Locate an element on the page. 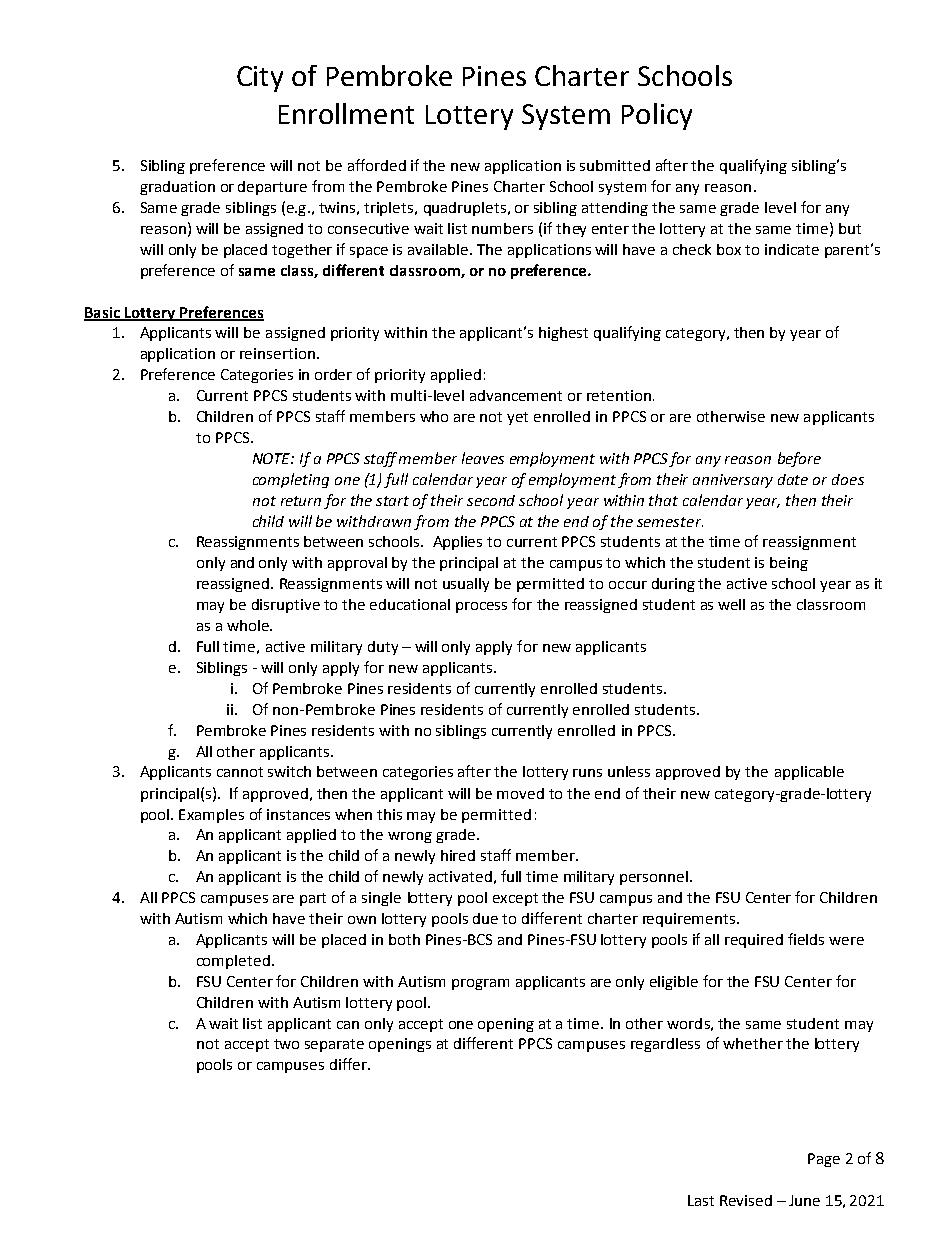  City is located at coordinates (260, 79).
